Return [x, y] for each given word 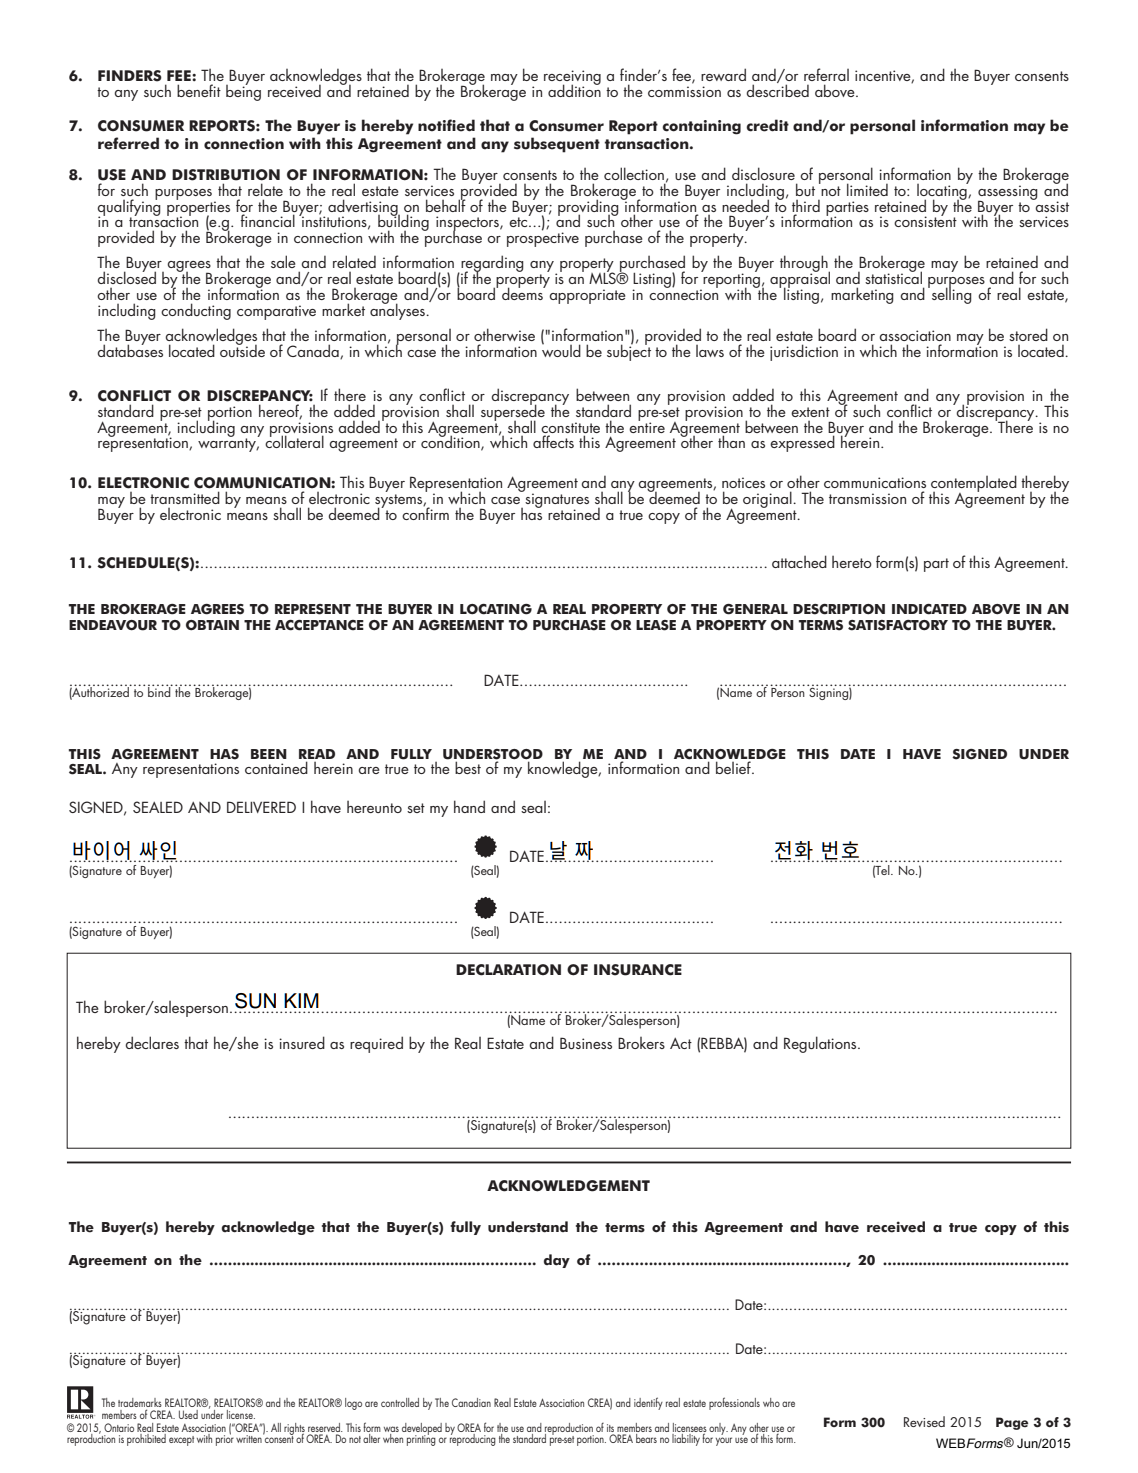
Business [586, 1043]
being [243, 91]
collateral [294, 441]
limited [867, 189]
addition [574, 89]
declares [152, 1042]
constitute [570, 427]
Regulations [821, 1044]
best [468, 767]
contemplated [974, 484]
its [611, 1429]
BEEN [269, 754]
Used [188, 1414]
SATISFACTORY [898, 625]
